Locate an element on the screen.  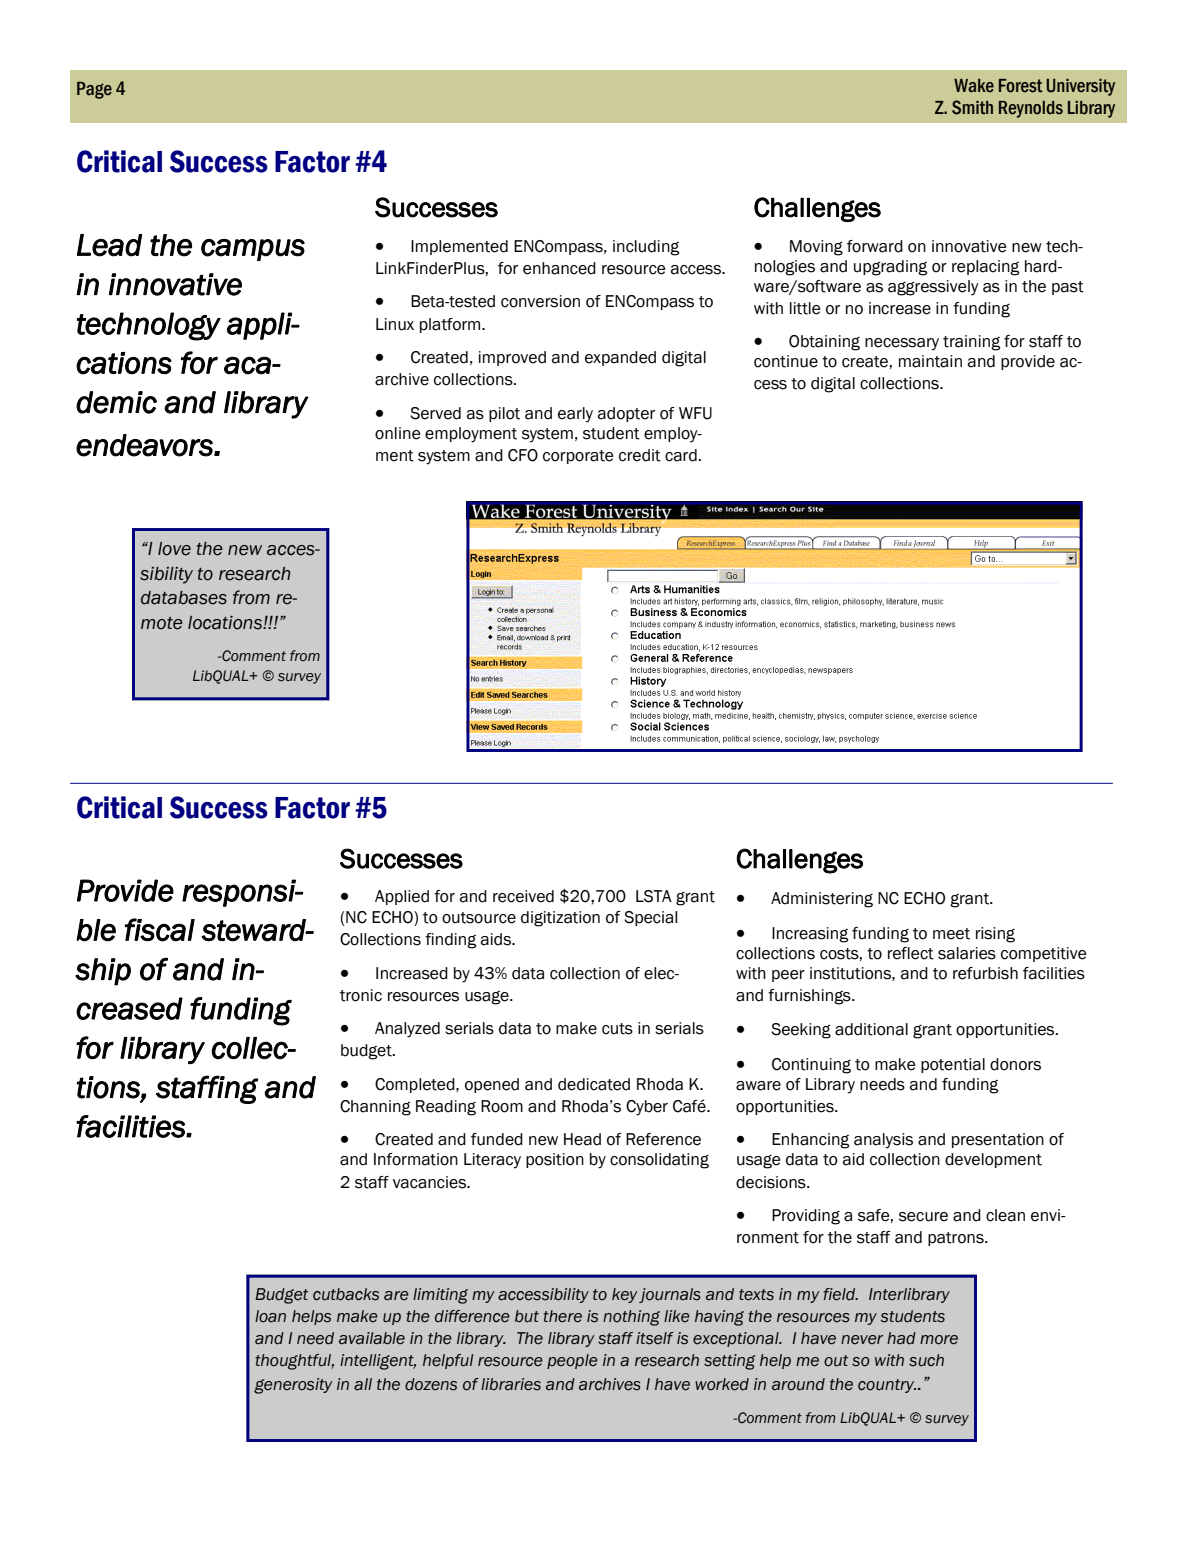
loan is located at coordinates (270, 1316).
